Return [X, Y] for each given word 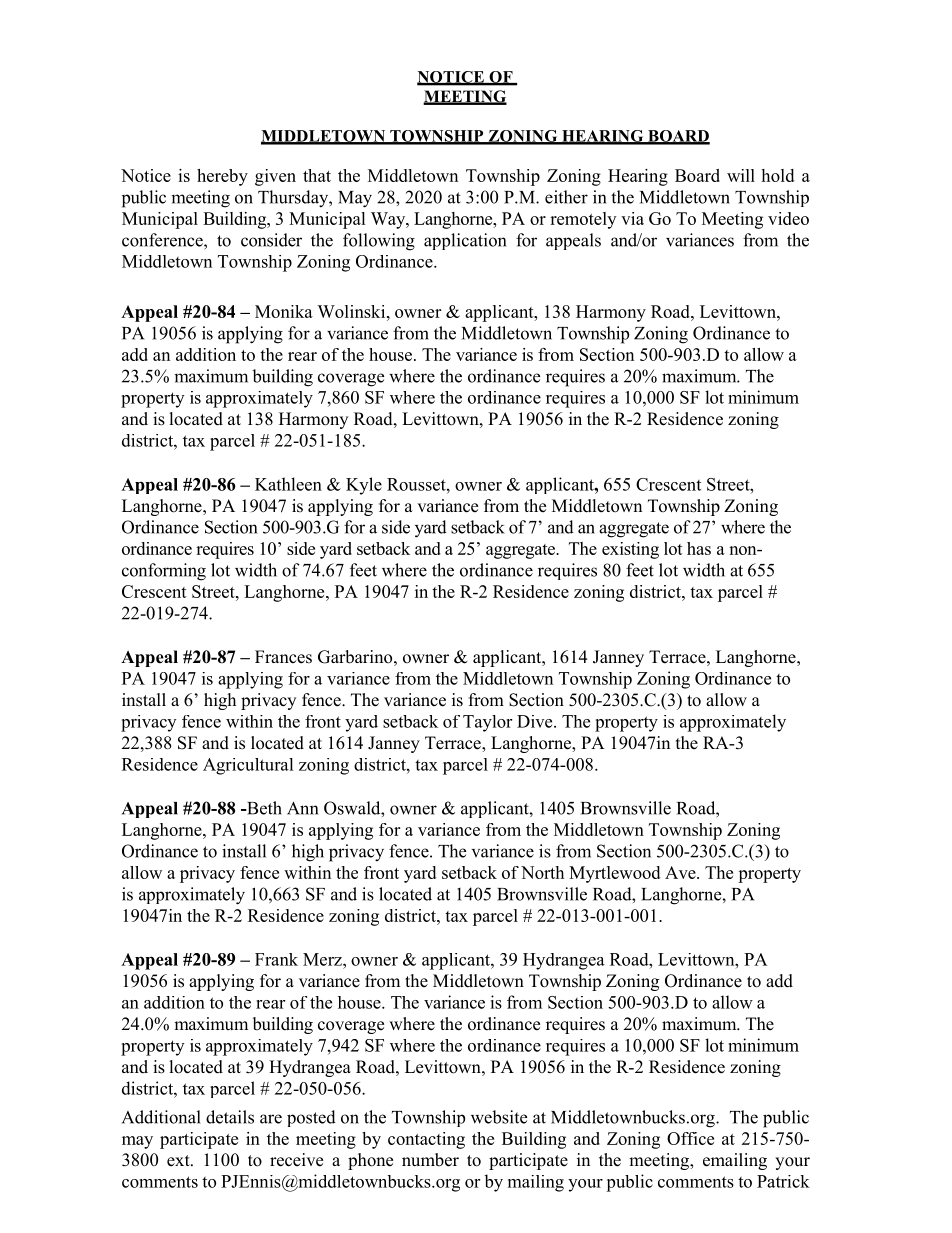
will [741, 175]
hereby [222, 177]
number [430, 1160]
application [465, 241]
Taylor [487, 723]
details [230, 1117]
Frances [283, 657]
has [699, 548]
